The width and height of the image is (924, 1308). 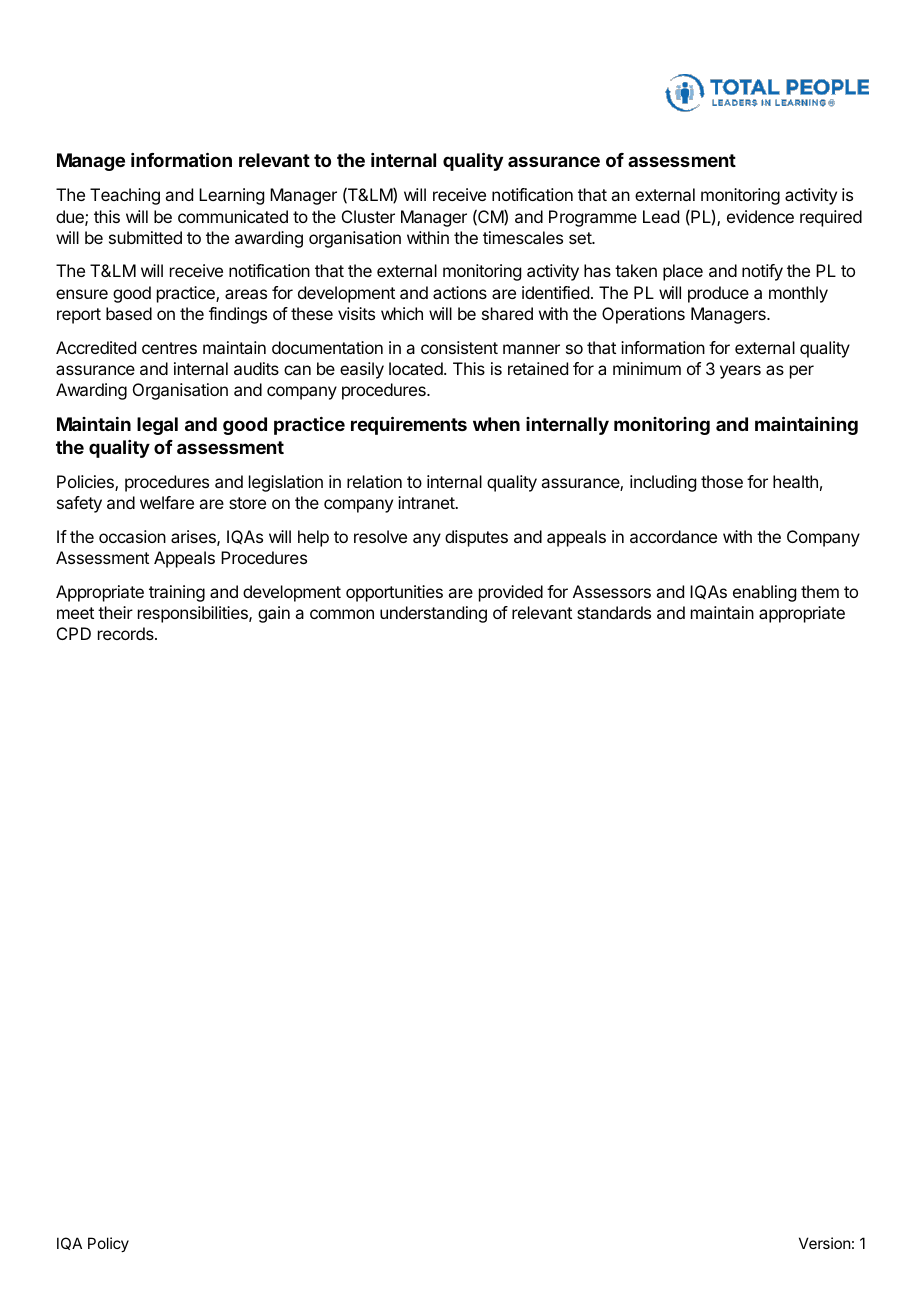 I want to click on Policy, so click(x=108, y=1244).
